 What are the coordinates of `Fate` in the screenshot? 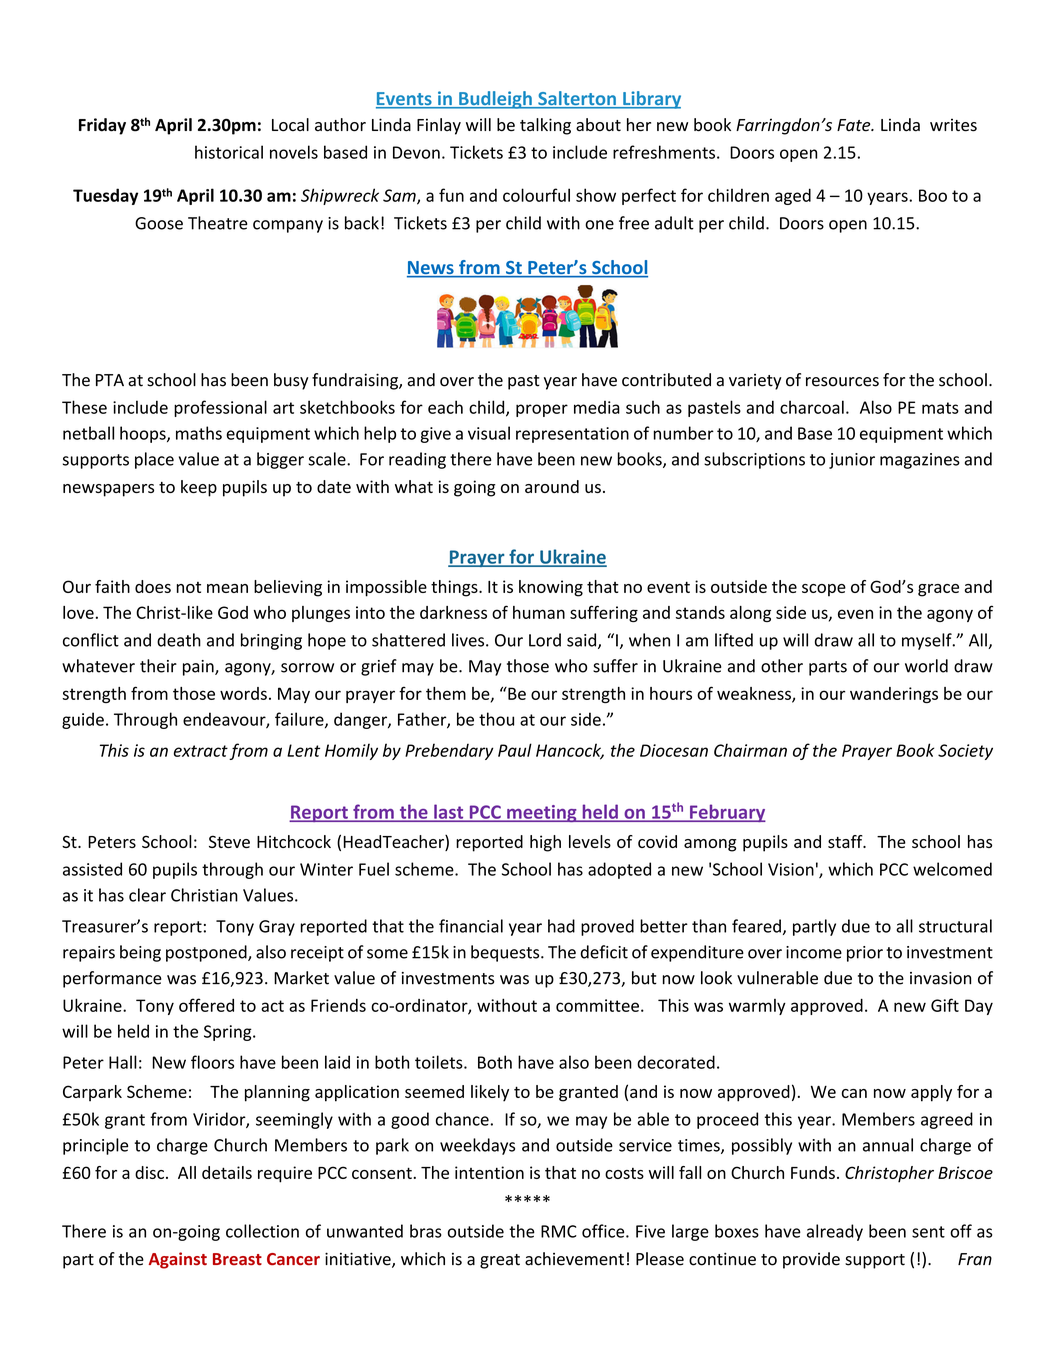 It's located at (855, 125).
